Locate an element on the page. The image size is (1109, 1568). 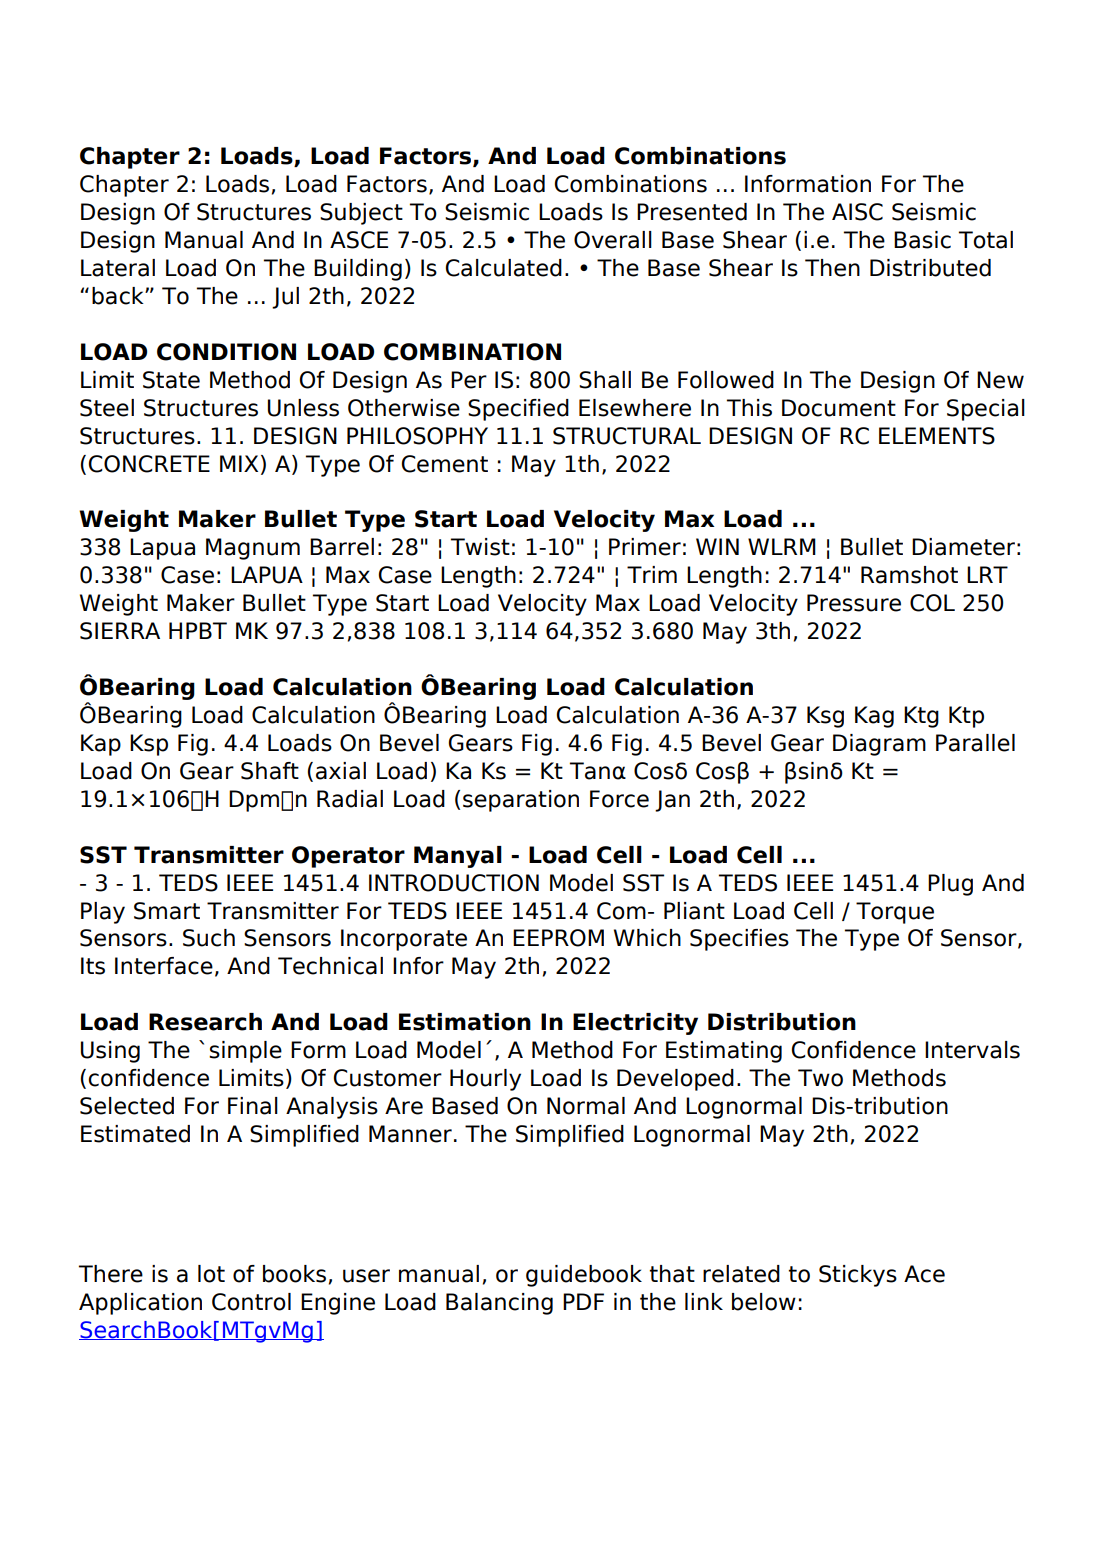
Ksp is located at coordinates (149, 745).
